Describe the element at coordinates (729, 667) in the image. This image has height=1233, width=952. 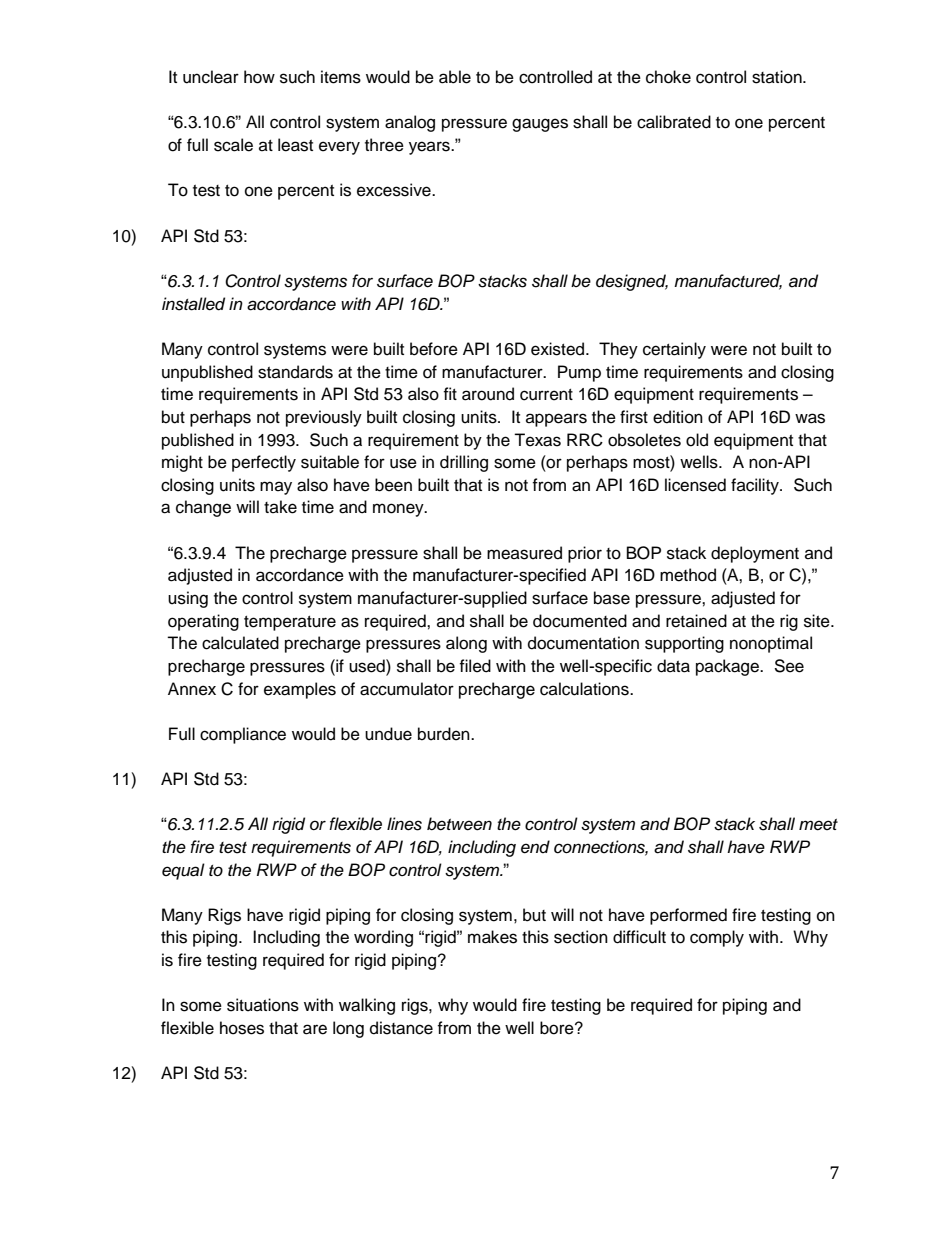
I see `package` at that location.
